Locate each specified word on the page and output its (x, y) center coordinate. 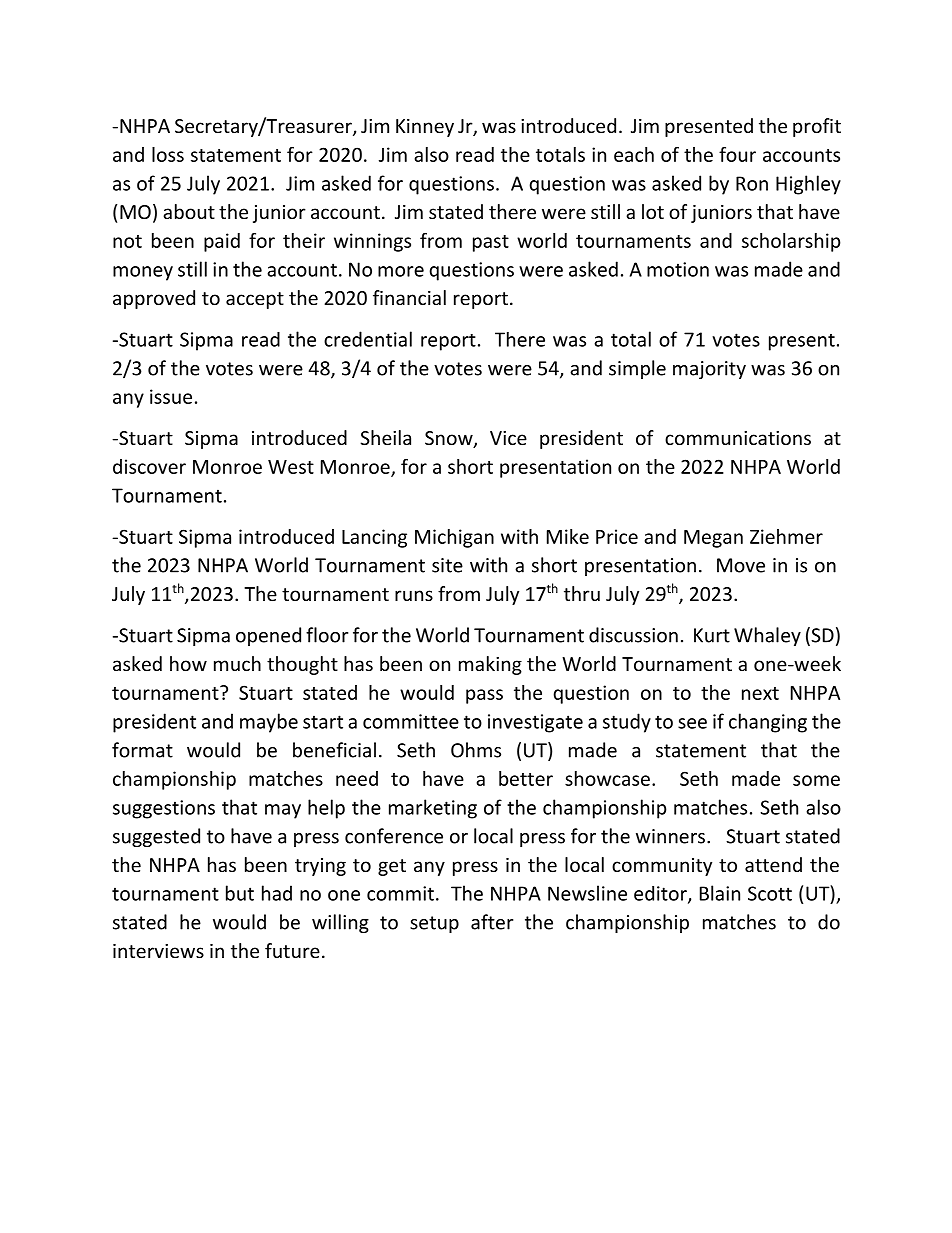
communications (738, 438)
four (737, 154)
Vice (508, 438)
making (490, 665)
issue (171, 396)
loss (168, 154)
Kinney (425, 128)
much (237, 663)
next (760, 693)
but (240, 893)
